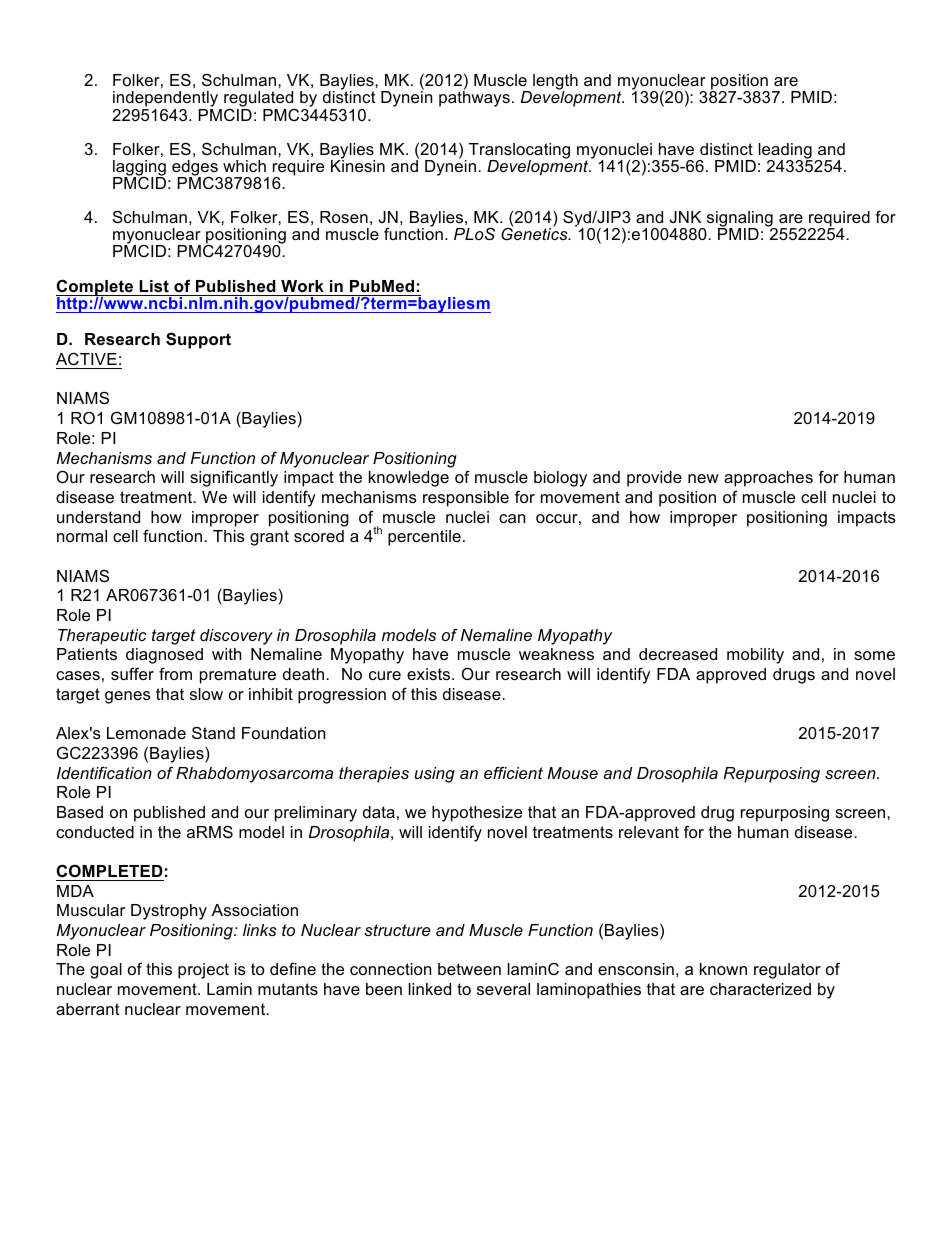  What do you see at coordinates (430, 674) in the screenshot?
I see `exists` at bounding box center [430, 674].
